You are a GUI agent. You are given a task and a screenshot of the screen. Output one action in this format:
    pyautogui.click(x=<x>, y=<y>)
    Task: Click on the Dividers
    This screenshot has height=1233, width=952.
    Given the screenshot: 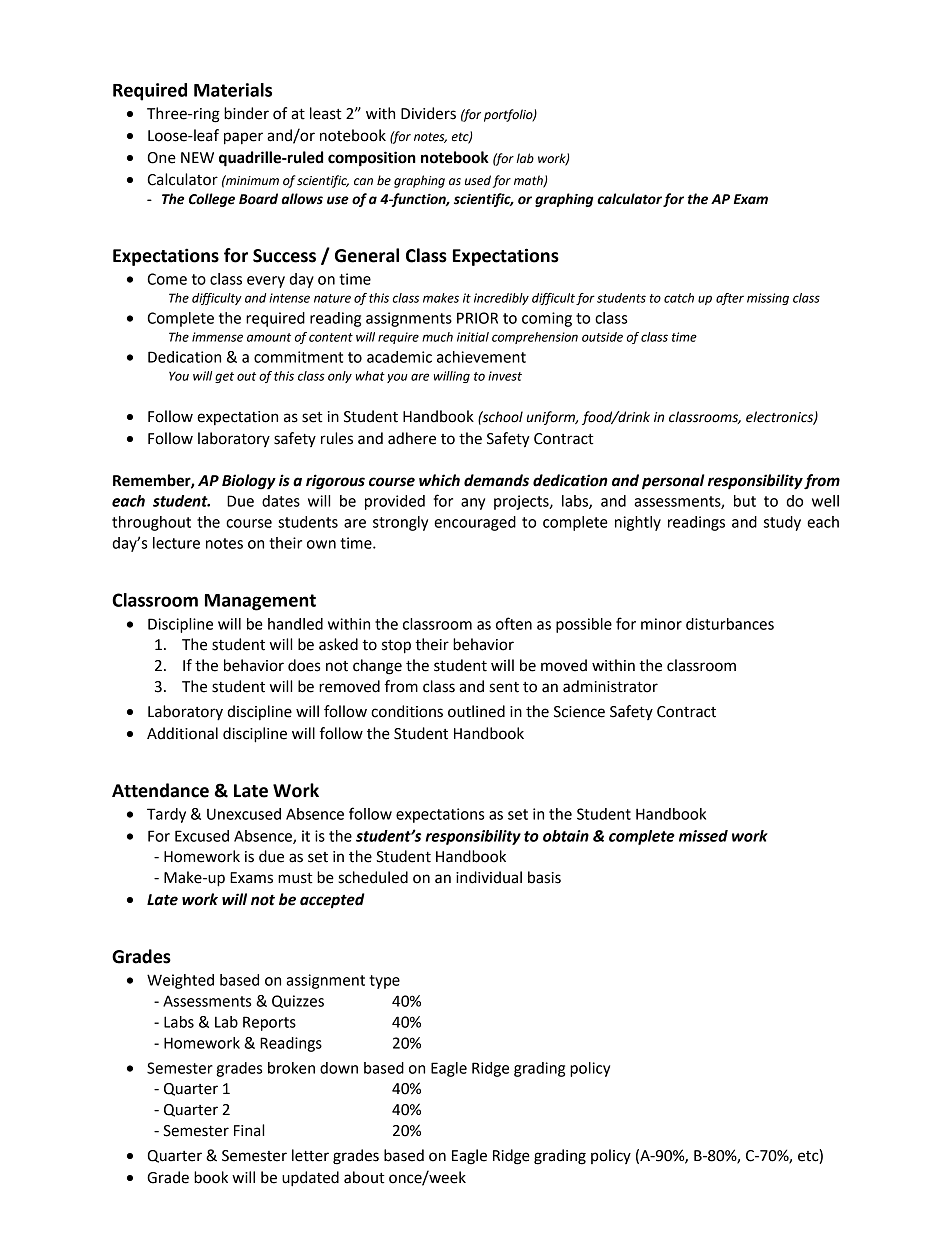 What is the action you would take?
    pyautogui.click(x=428, y=113)
